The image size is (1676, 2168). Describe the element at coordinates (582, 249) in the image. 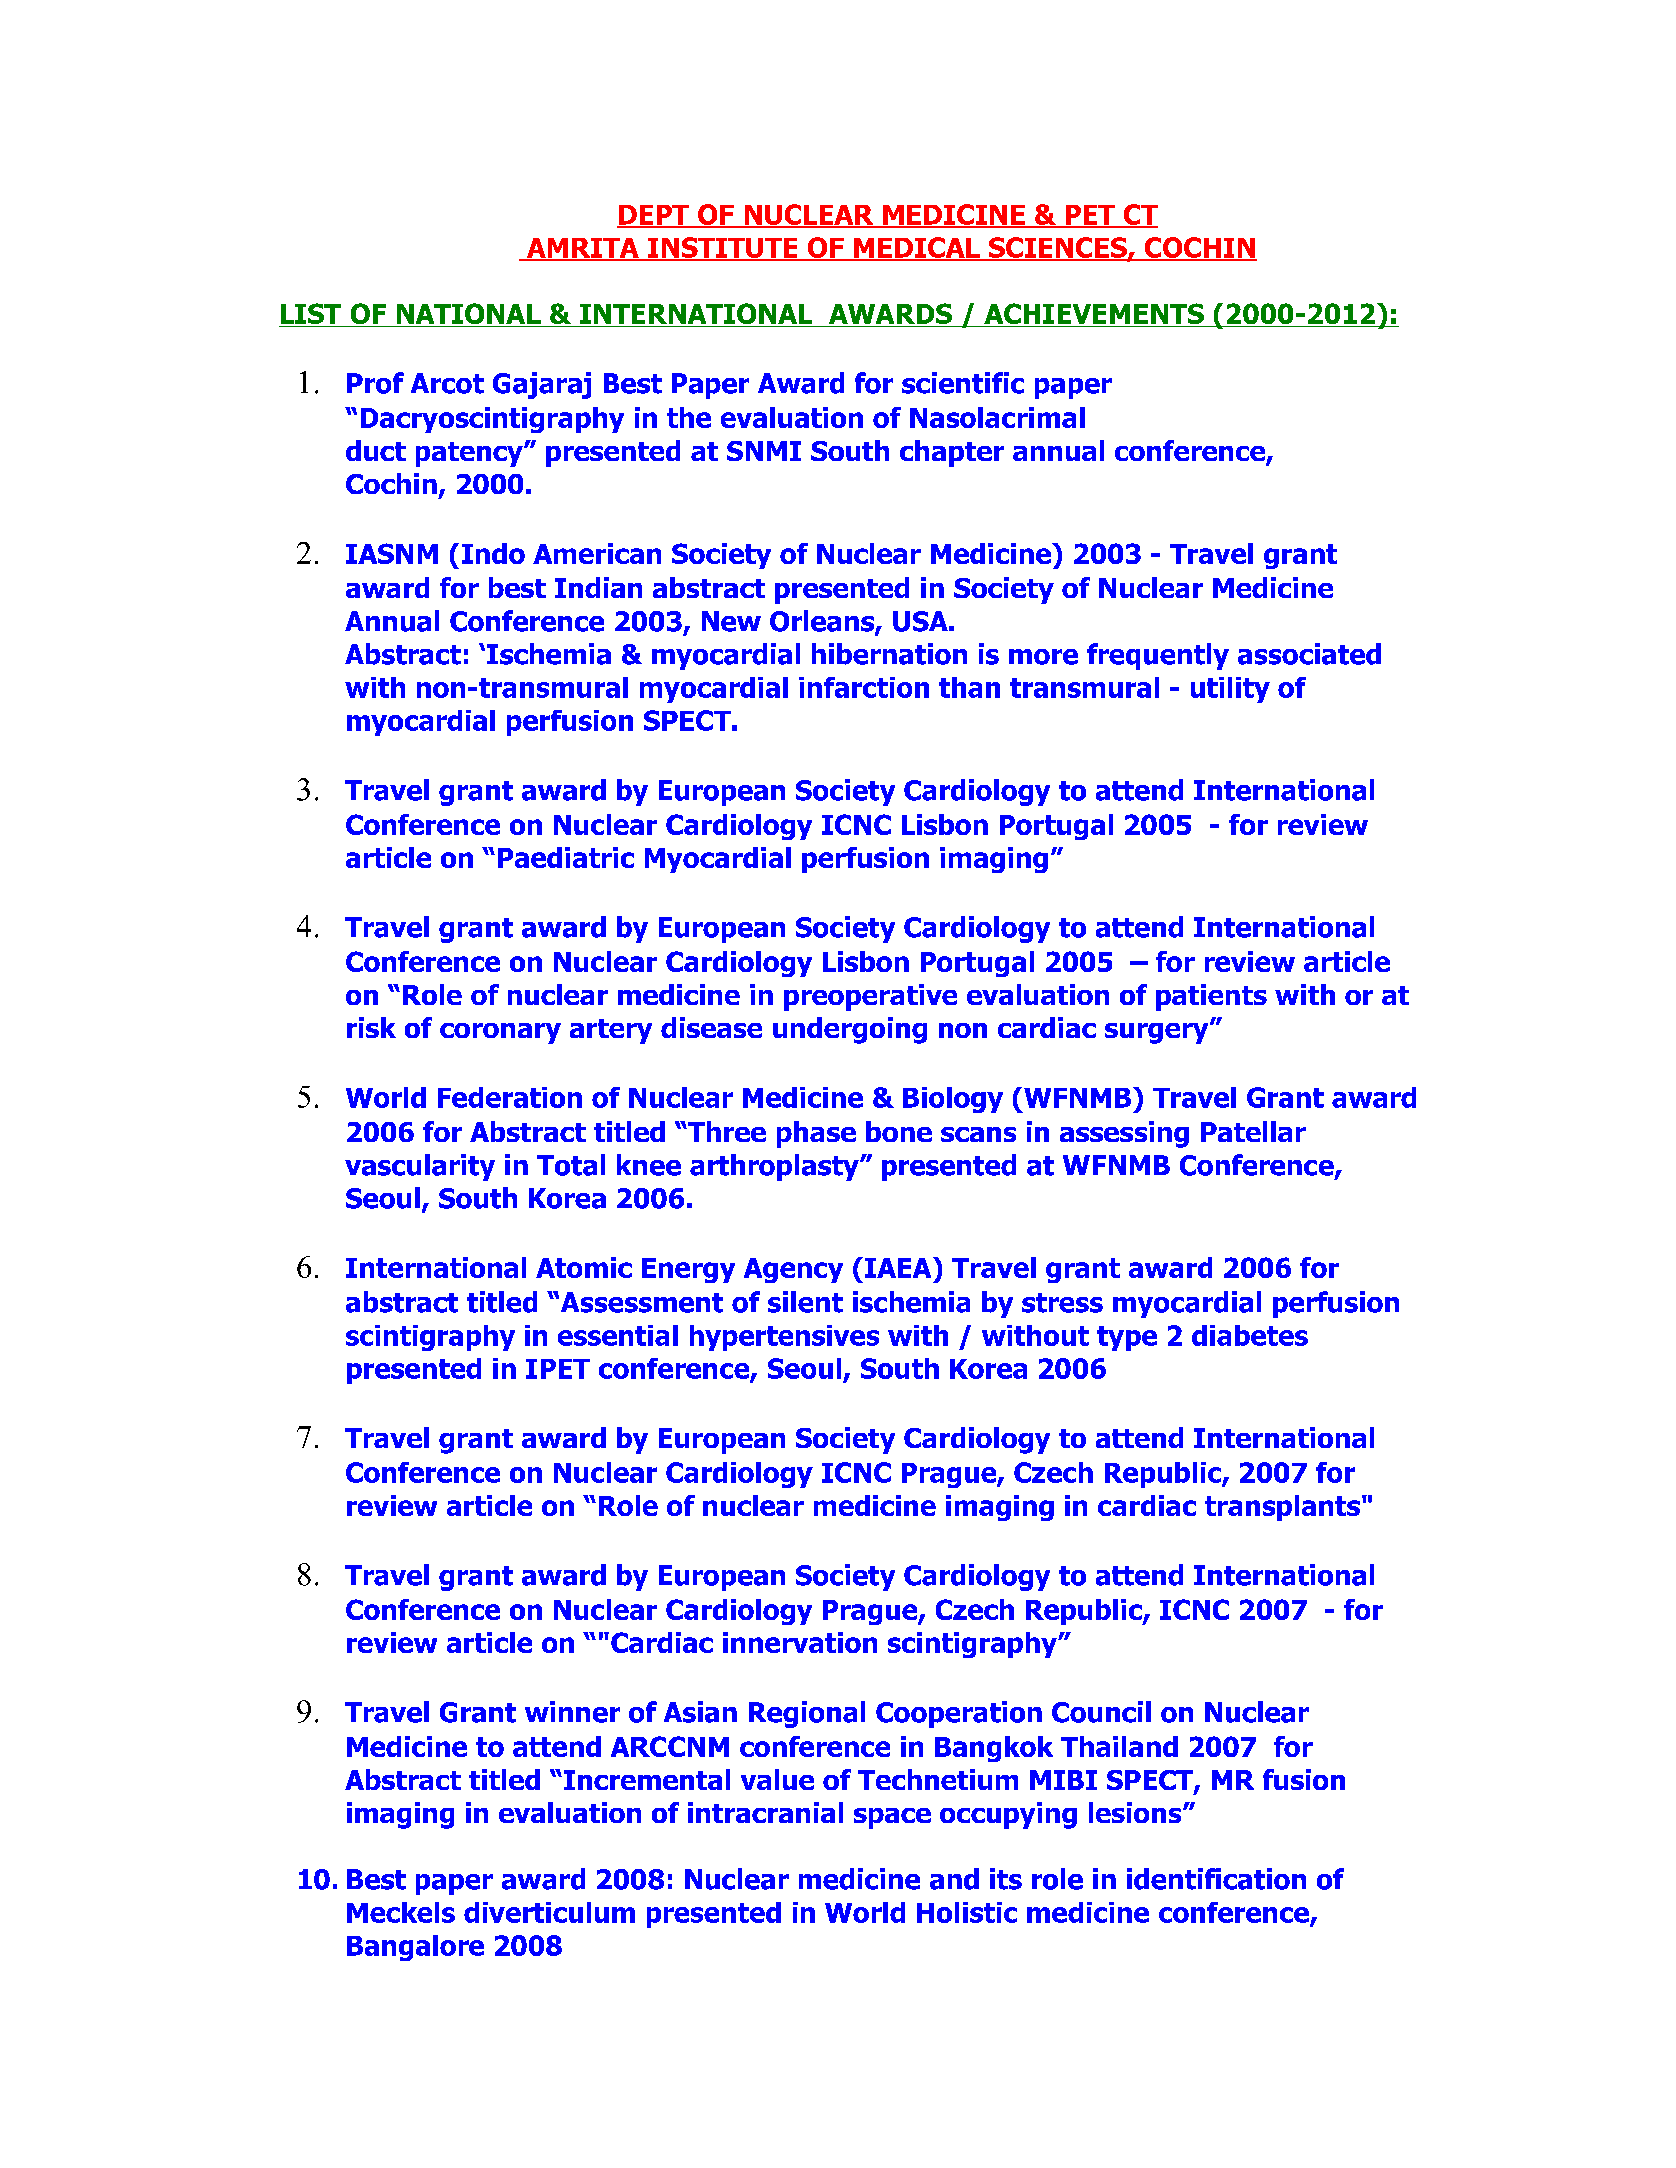

I see `AMRITA` at that location.
